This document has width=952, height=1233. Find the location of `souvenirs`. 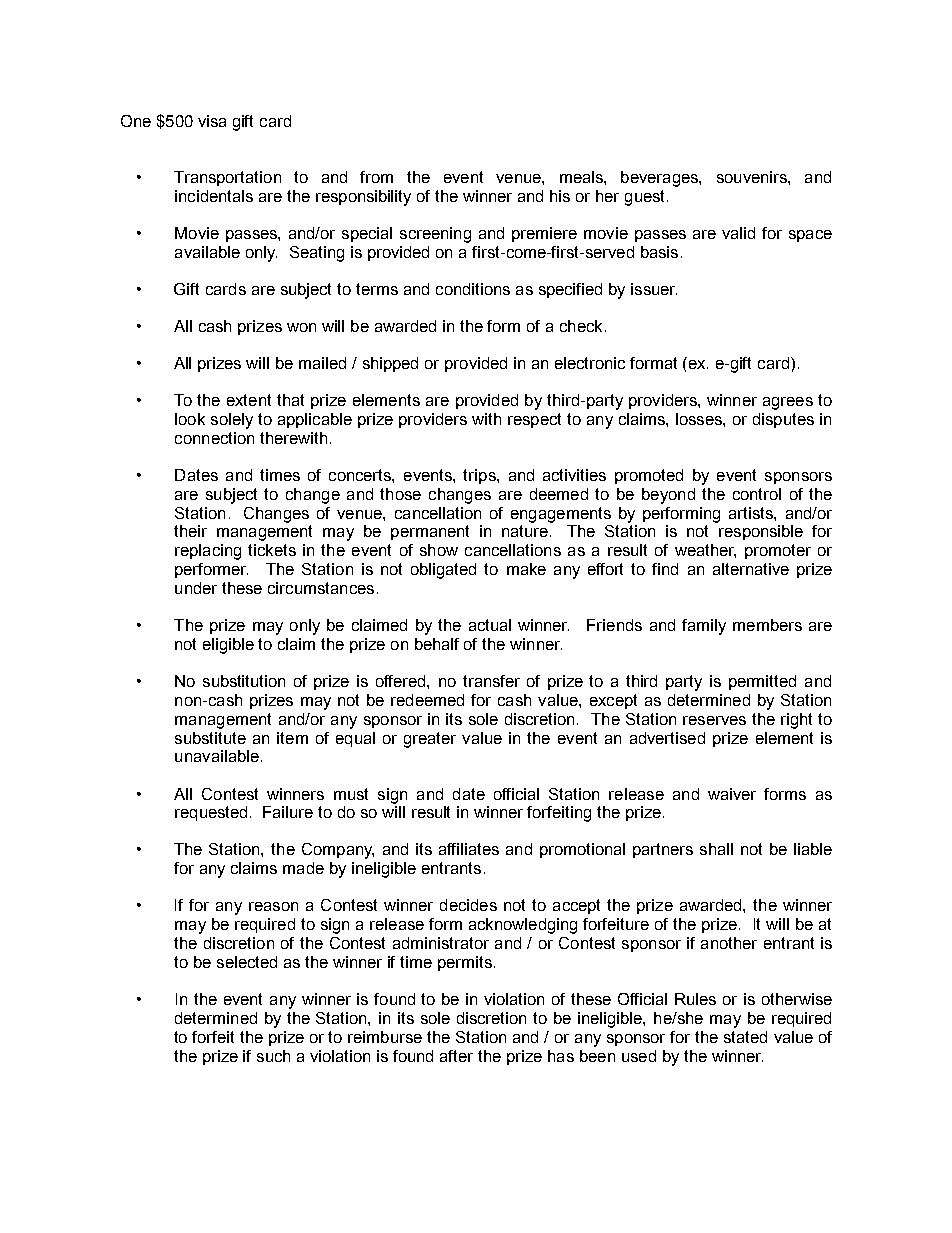

souvenirs is located at coordinates (753, 177).
